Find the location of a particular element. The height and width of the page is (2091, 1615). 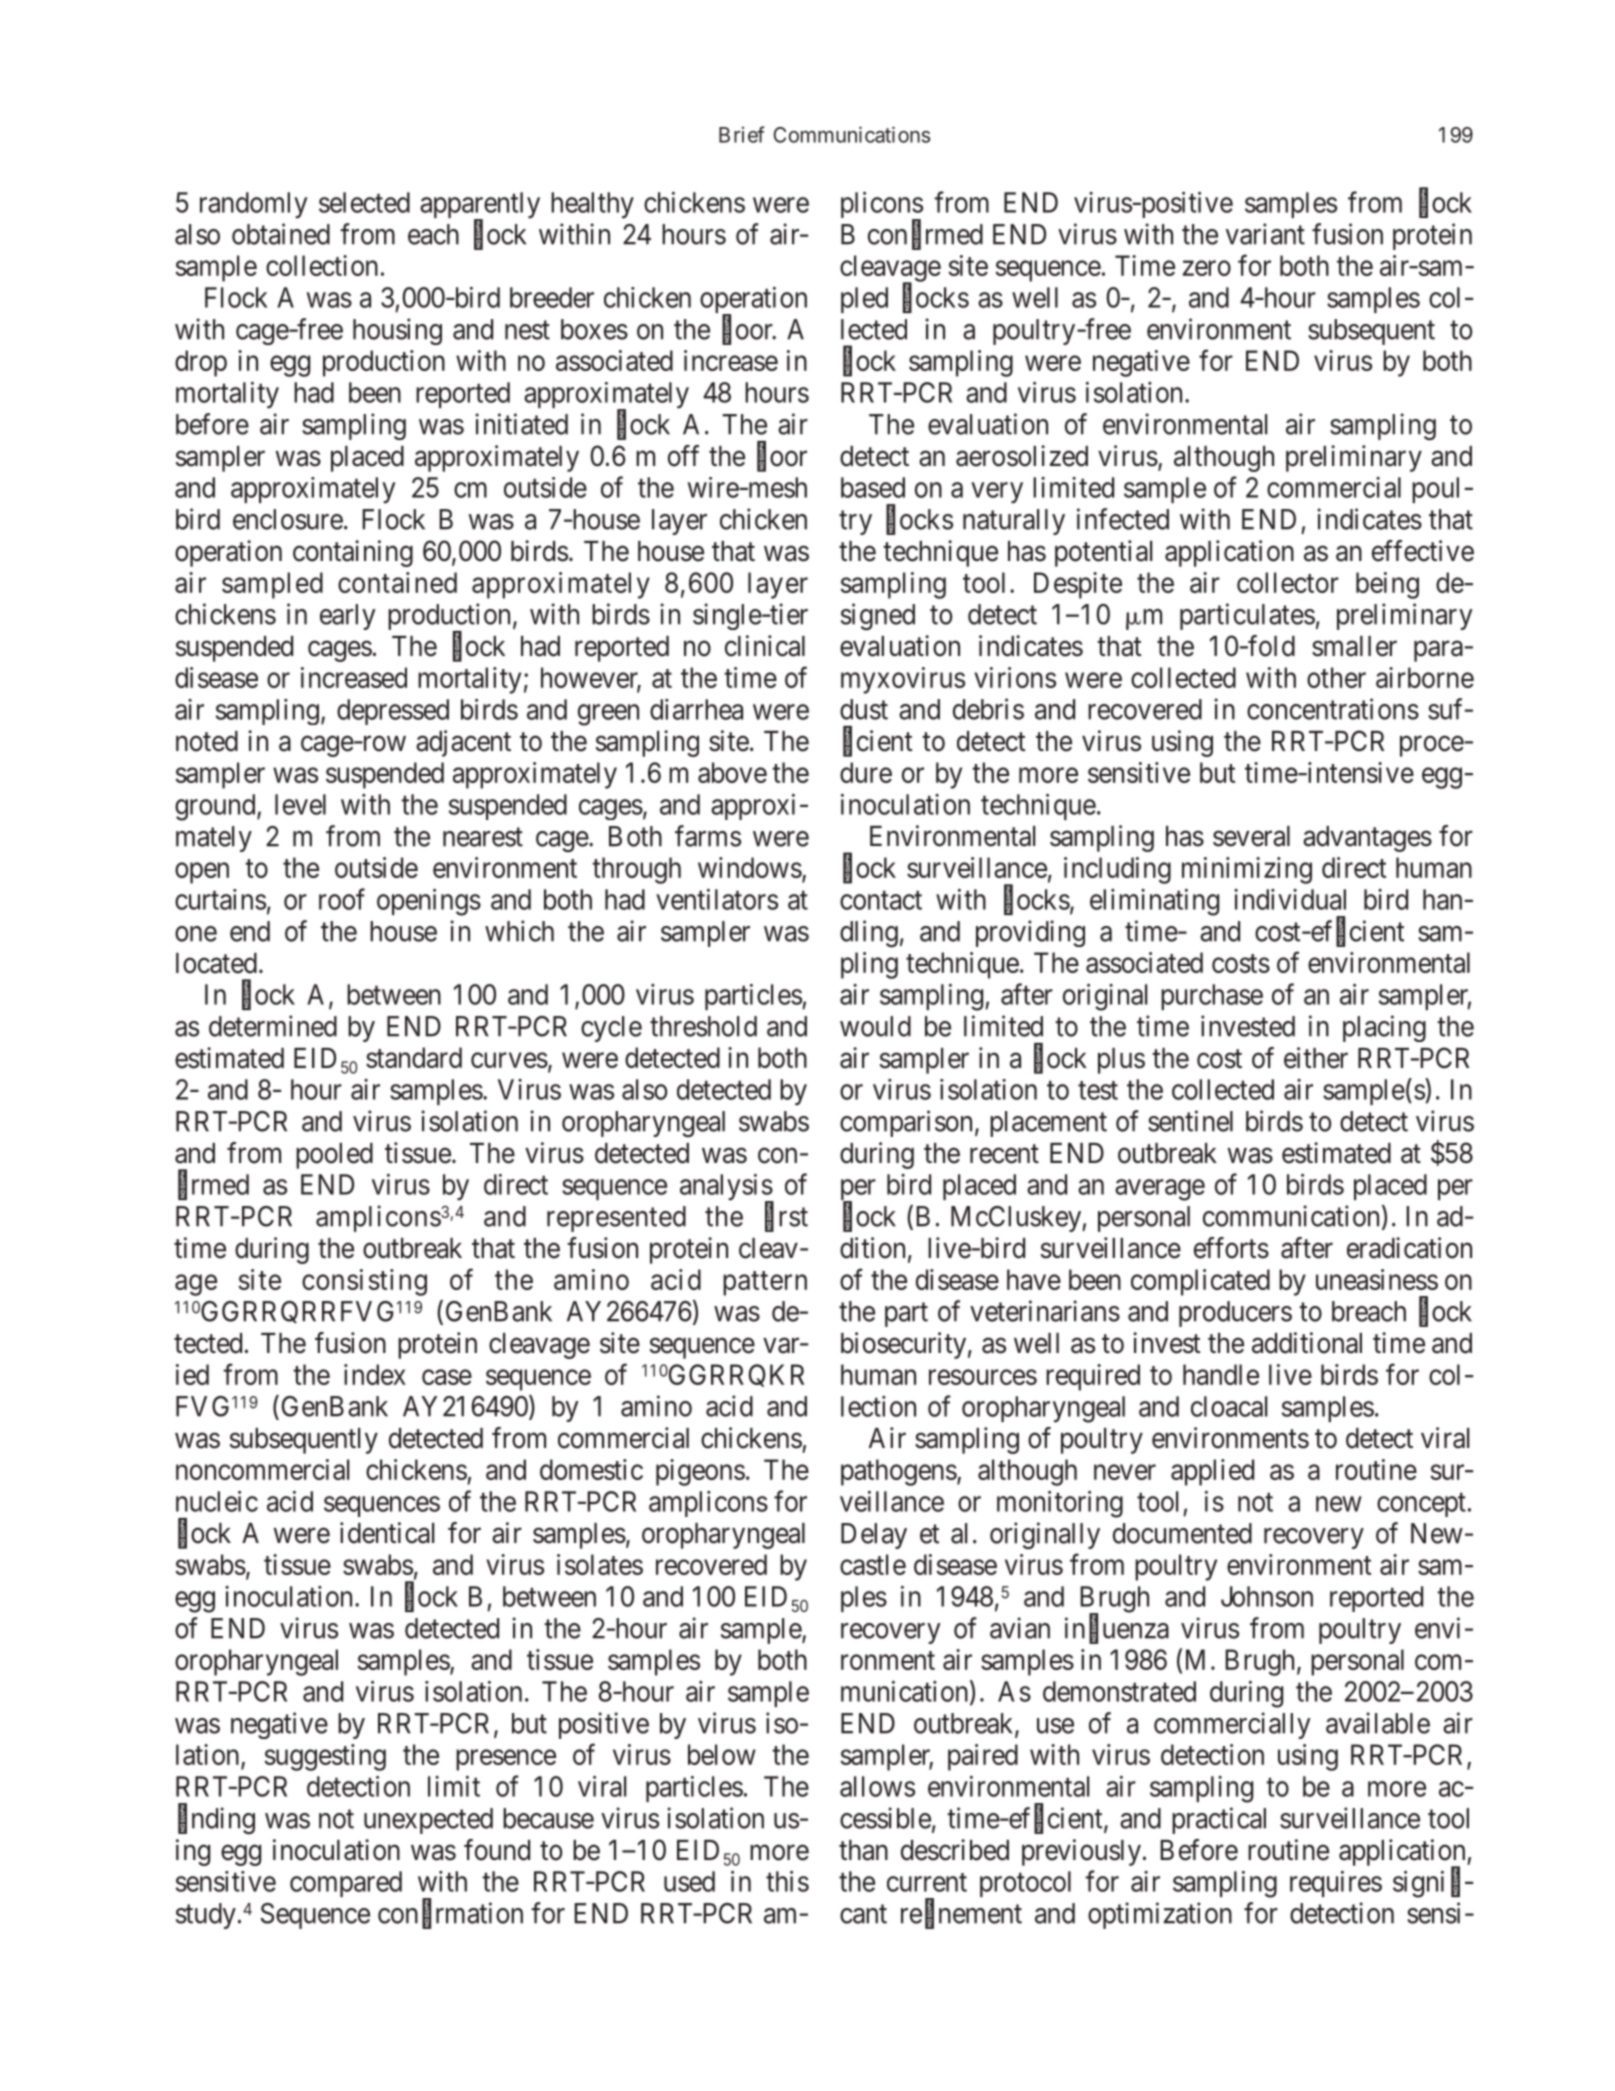

obtained is located at coordinates (281, 234).
